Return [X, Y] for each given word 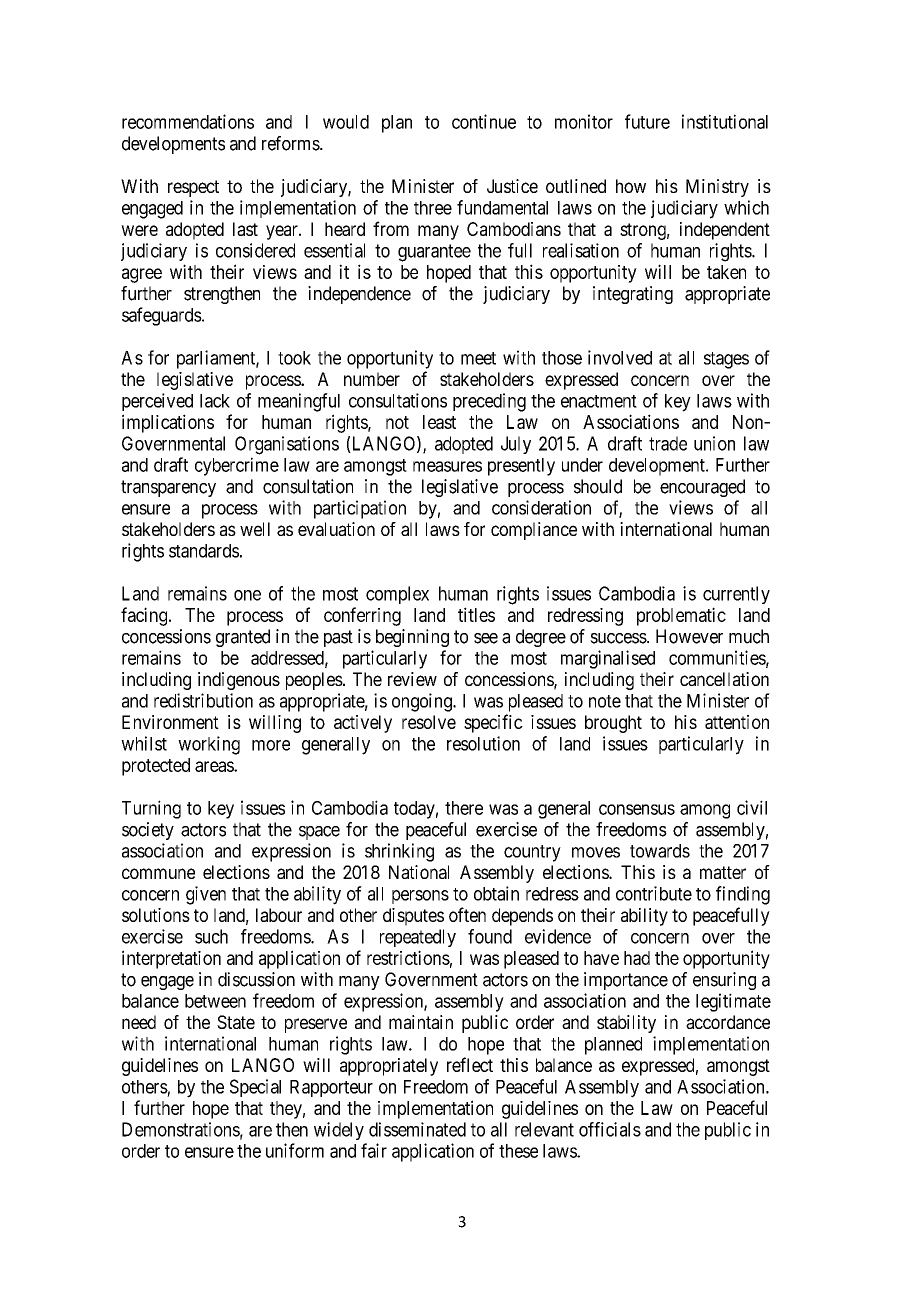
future [647, 121]
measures [447, 466]
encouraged [702, 488]
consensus [637, 809]
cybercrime [237, 466]
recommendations [188, 121]
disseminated [417, 1129]
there [464, 808]
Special [255, 1088]
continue [484, 121]
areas [215, 766]
